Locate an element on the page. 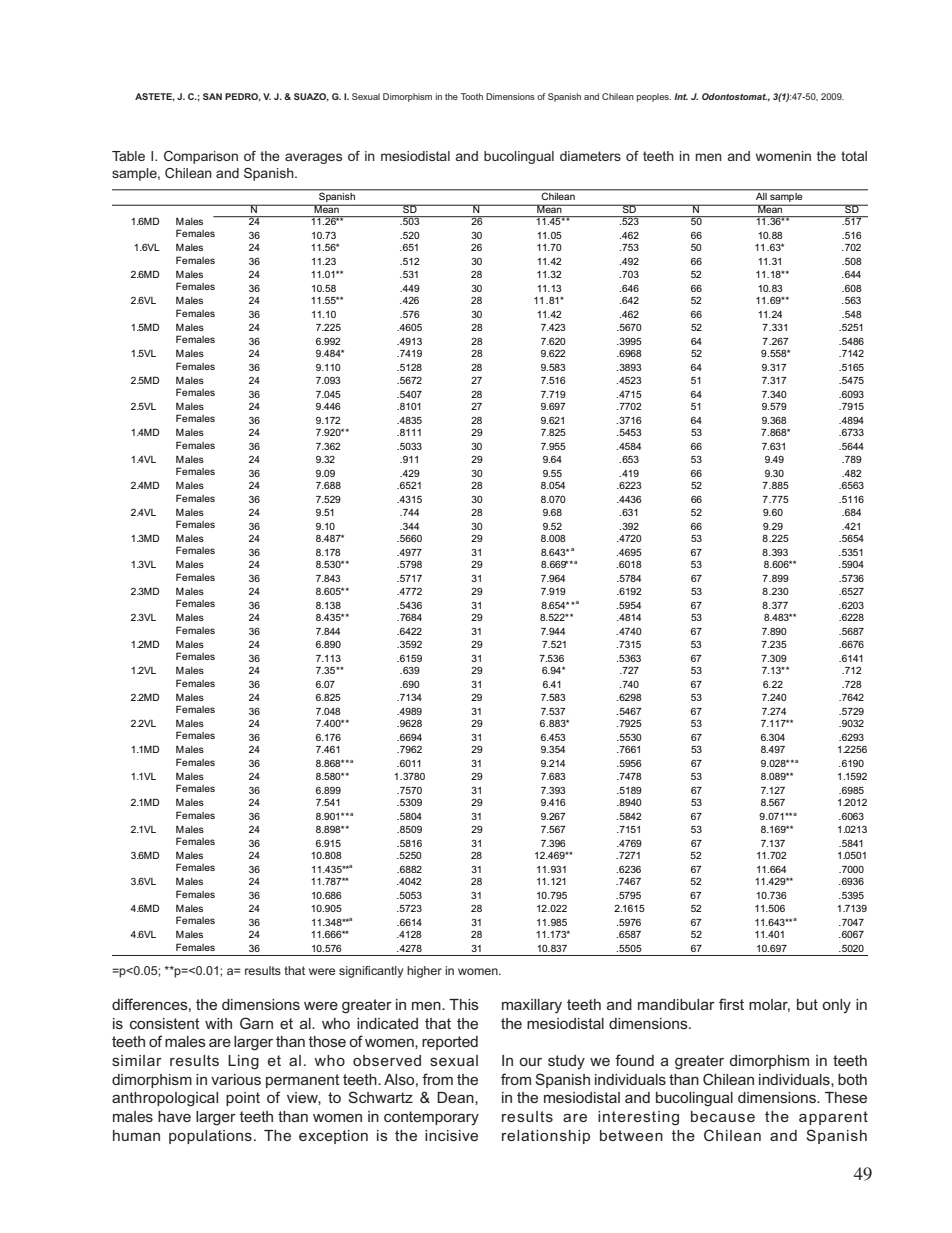 This page has height=1233, width=952. diameters is located at coordinates (590, 156).
